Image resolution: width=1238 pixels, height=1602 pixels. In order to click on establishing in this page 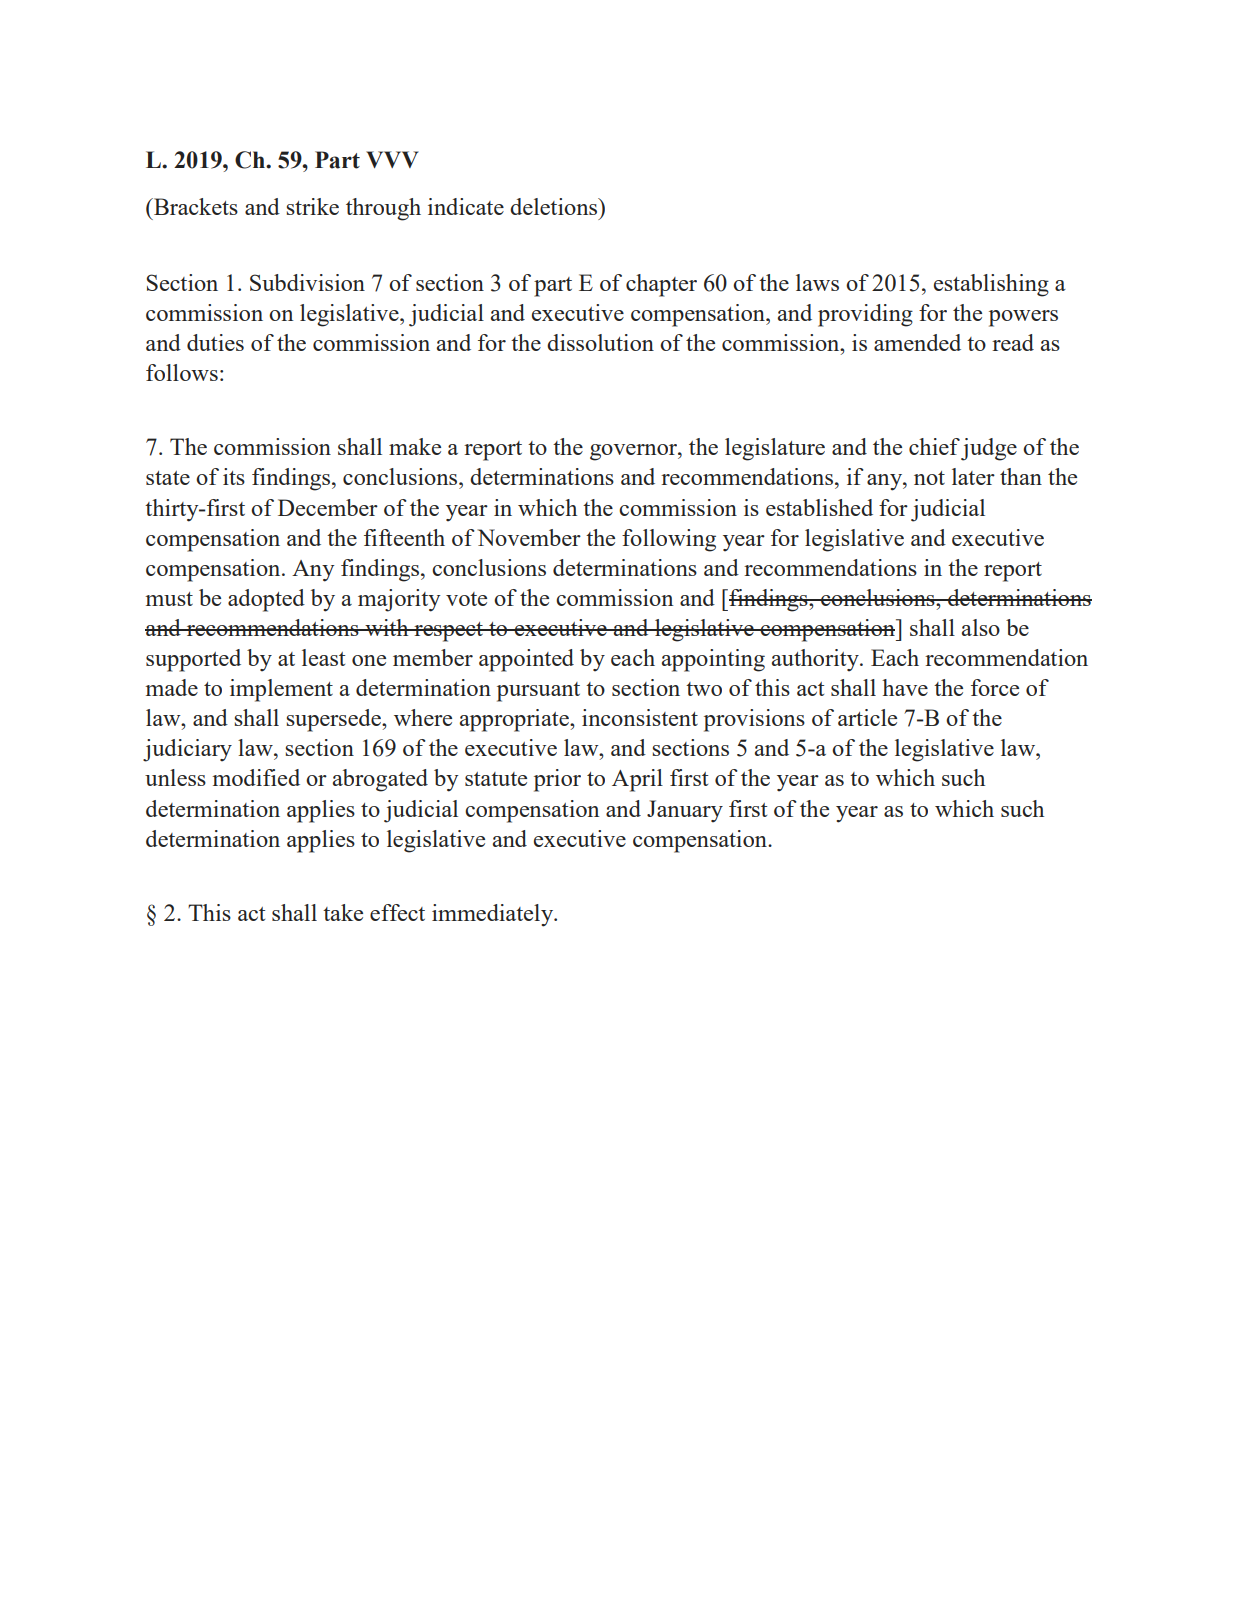, I will do `click(991, 285)`.
